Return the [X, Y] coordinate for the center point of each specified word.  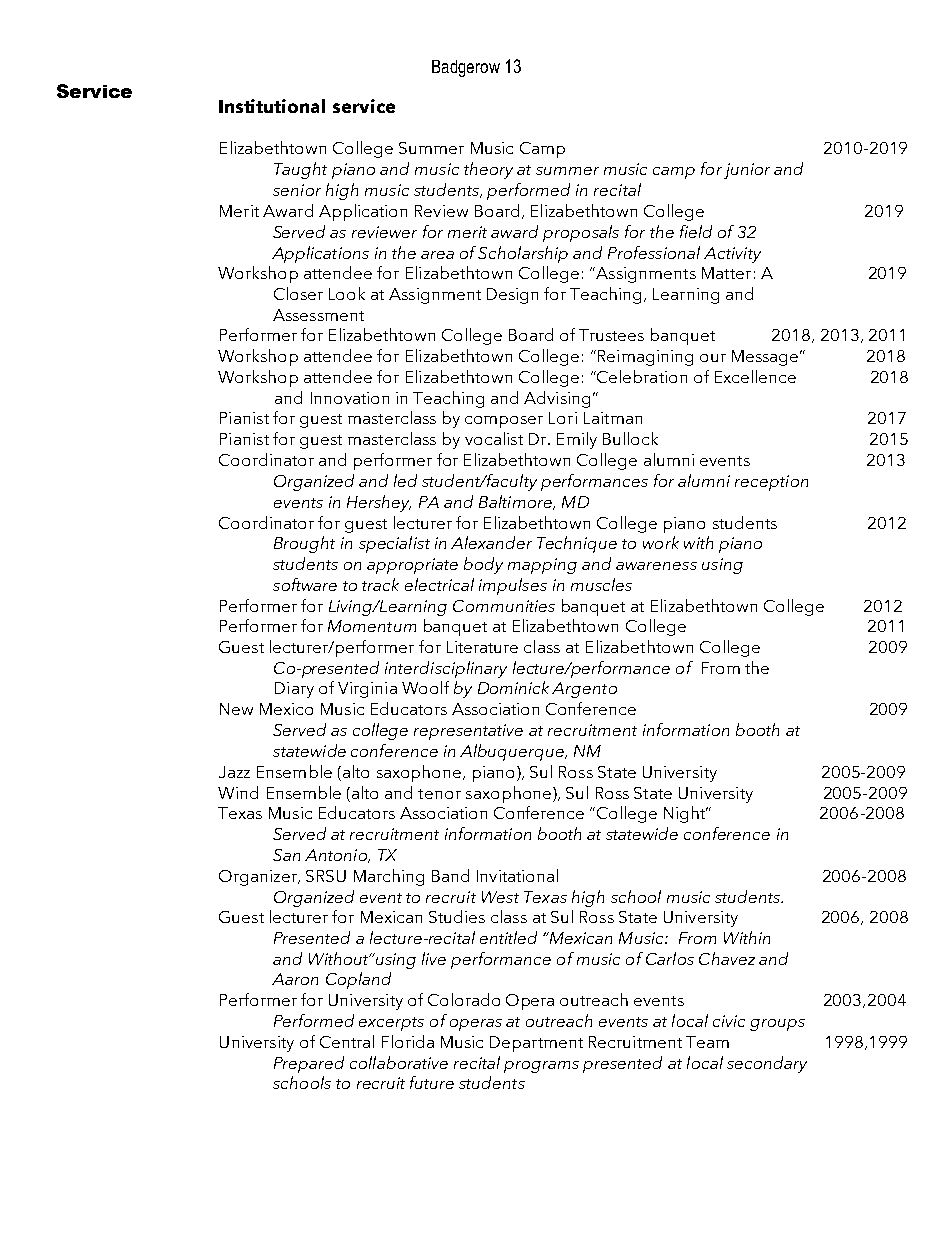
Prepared [309, 1064]
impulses [513, 586]
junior [747, 171]
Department [536, 1044]
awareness [656, 566]
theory [488, 170]
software [305, 584]
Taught [300, 170]
